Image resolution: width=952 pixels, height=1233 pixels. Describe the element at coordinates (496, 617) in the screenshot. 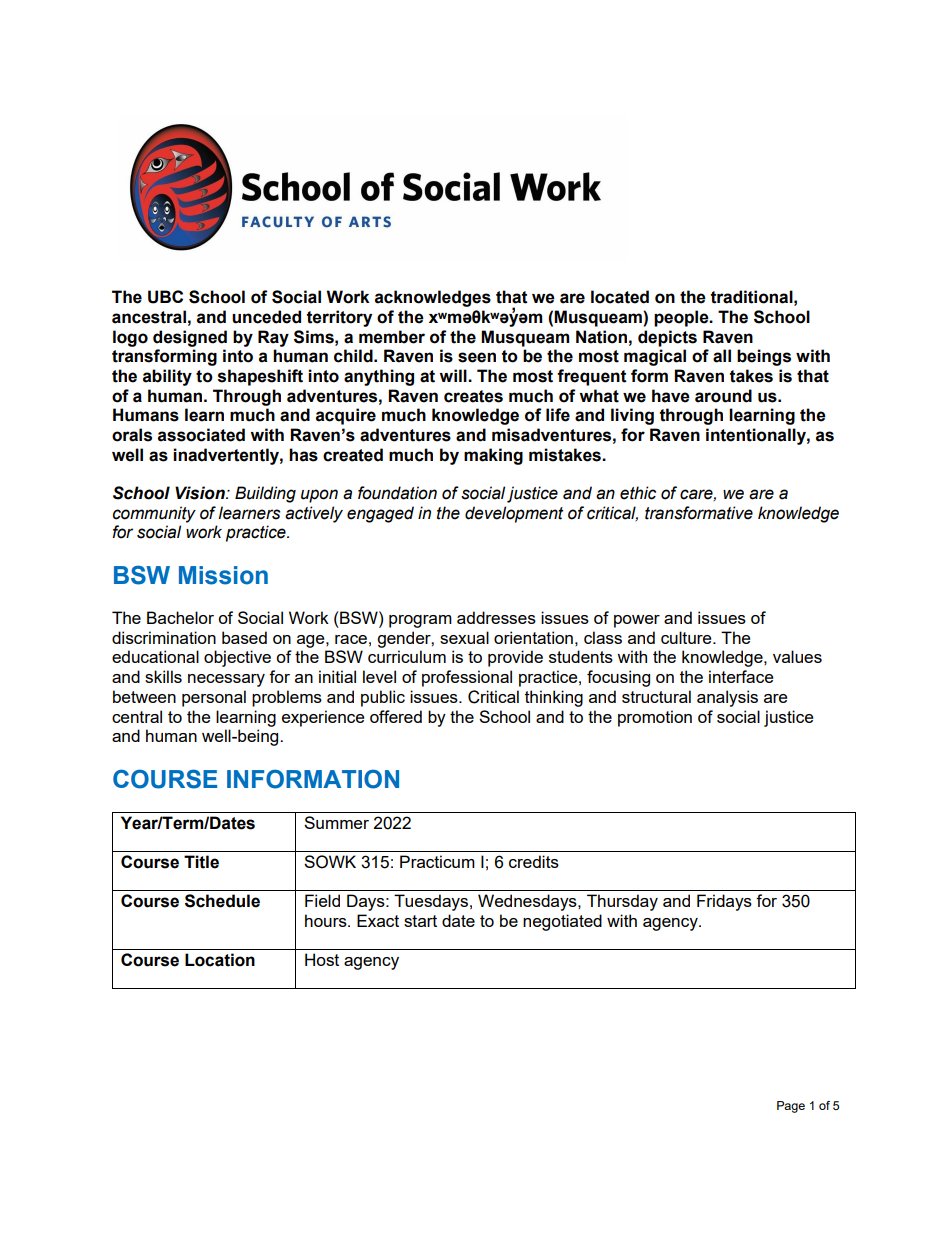

I see `addresses` at that location.
